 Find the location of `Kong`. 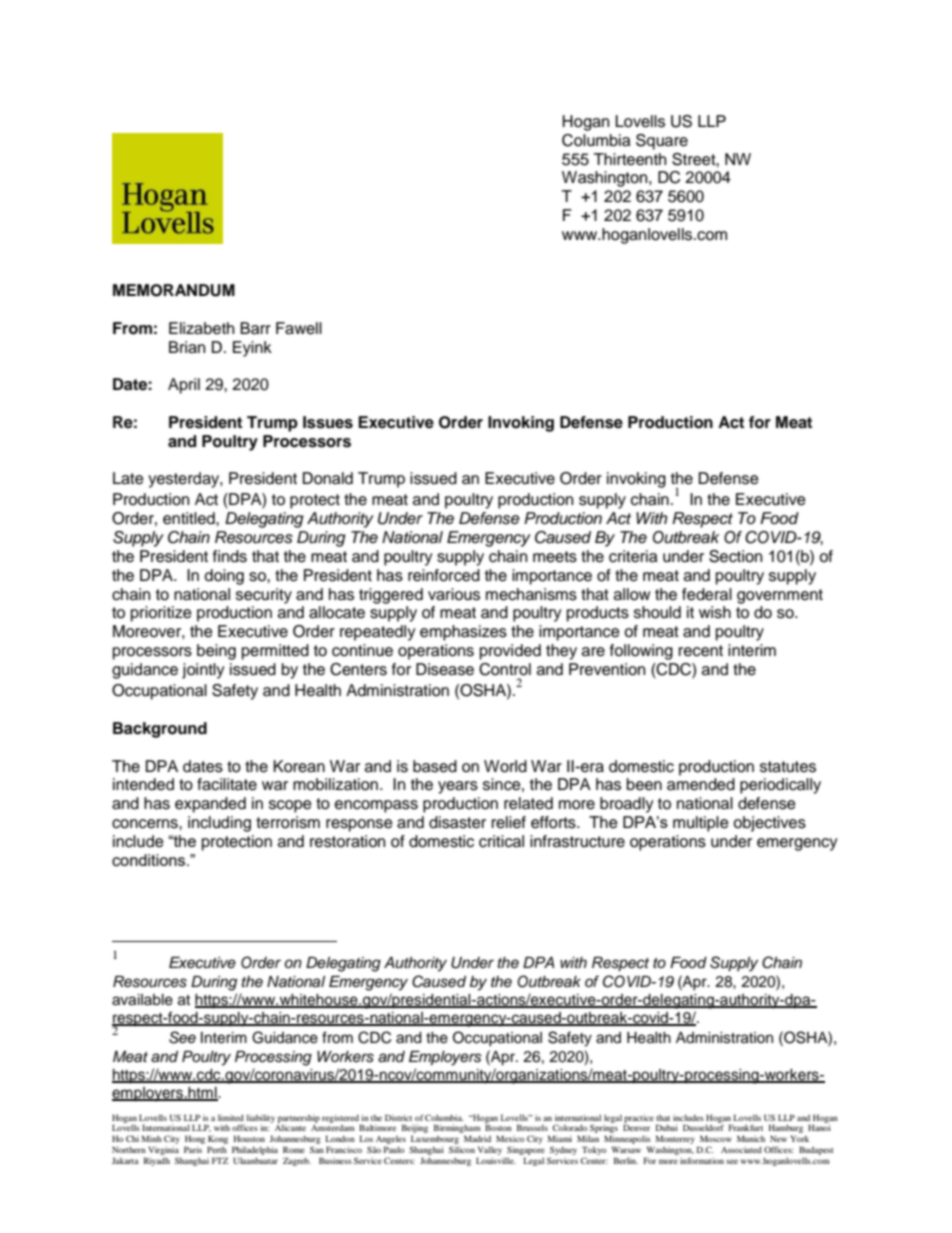

Kong is located at coordinates (218, 1141).
